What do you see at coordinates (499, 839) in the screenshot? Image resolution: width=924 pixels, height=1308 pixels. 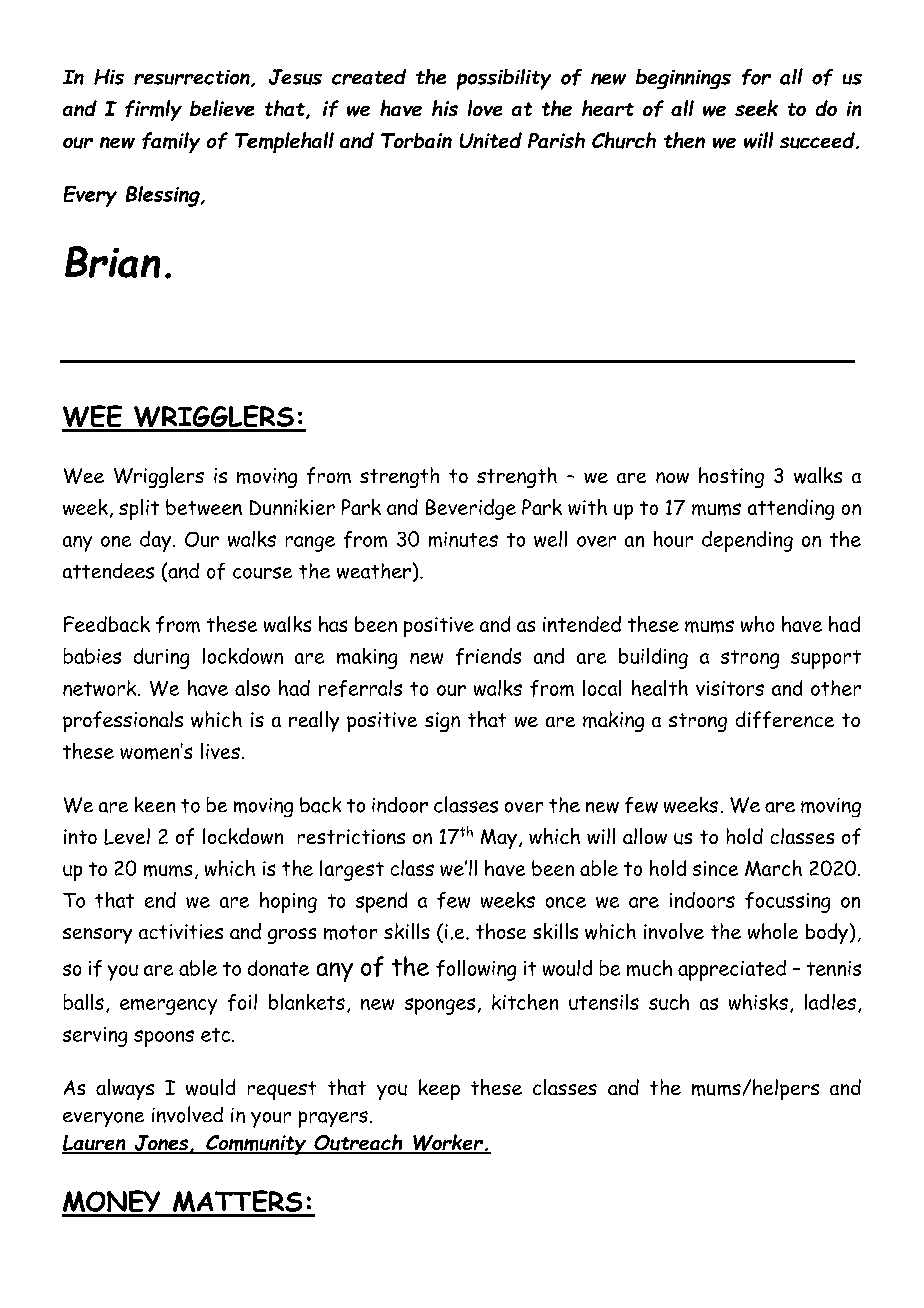 I see `May` at bounding box center [499, 839].
